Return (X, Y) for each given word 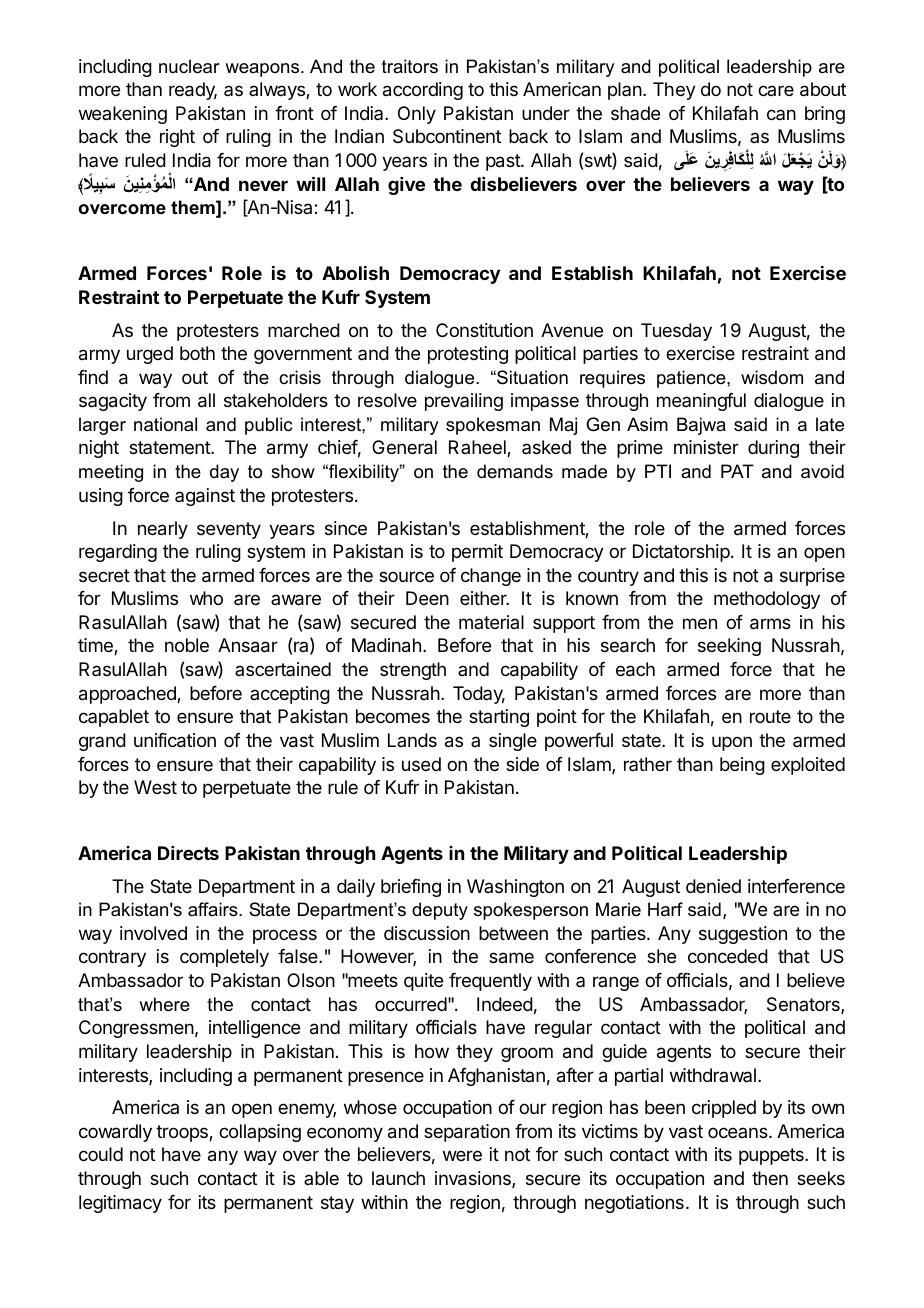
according (423, 91)
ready (193, 91)
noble (187, 645)
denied (713, 886)
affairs (214, 909)
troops (183, 1133)
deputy (440, 911)
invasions (474, 1179)
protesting (468, 355)
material (491, 622)
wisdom (772, 377)
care (776, 90)
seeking (729, 647)
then (770, 1178)
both (197, 353)
